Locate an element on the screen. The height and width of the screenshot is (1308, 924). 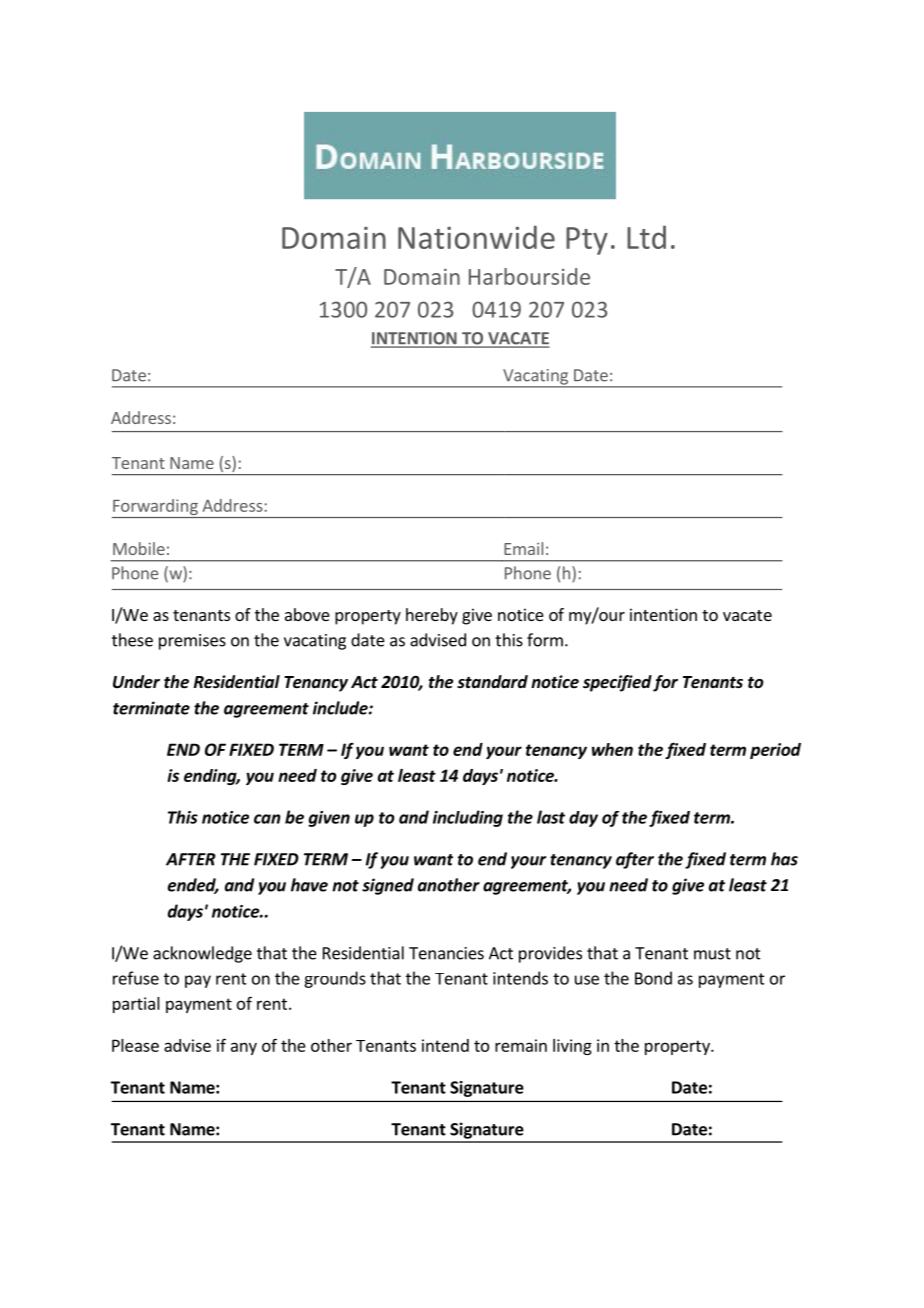
specified is located at coordinates (617, 683).
